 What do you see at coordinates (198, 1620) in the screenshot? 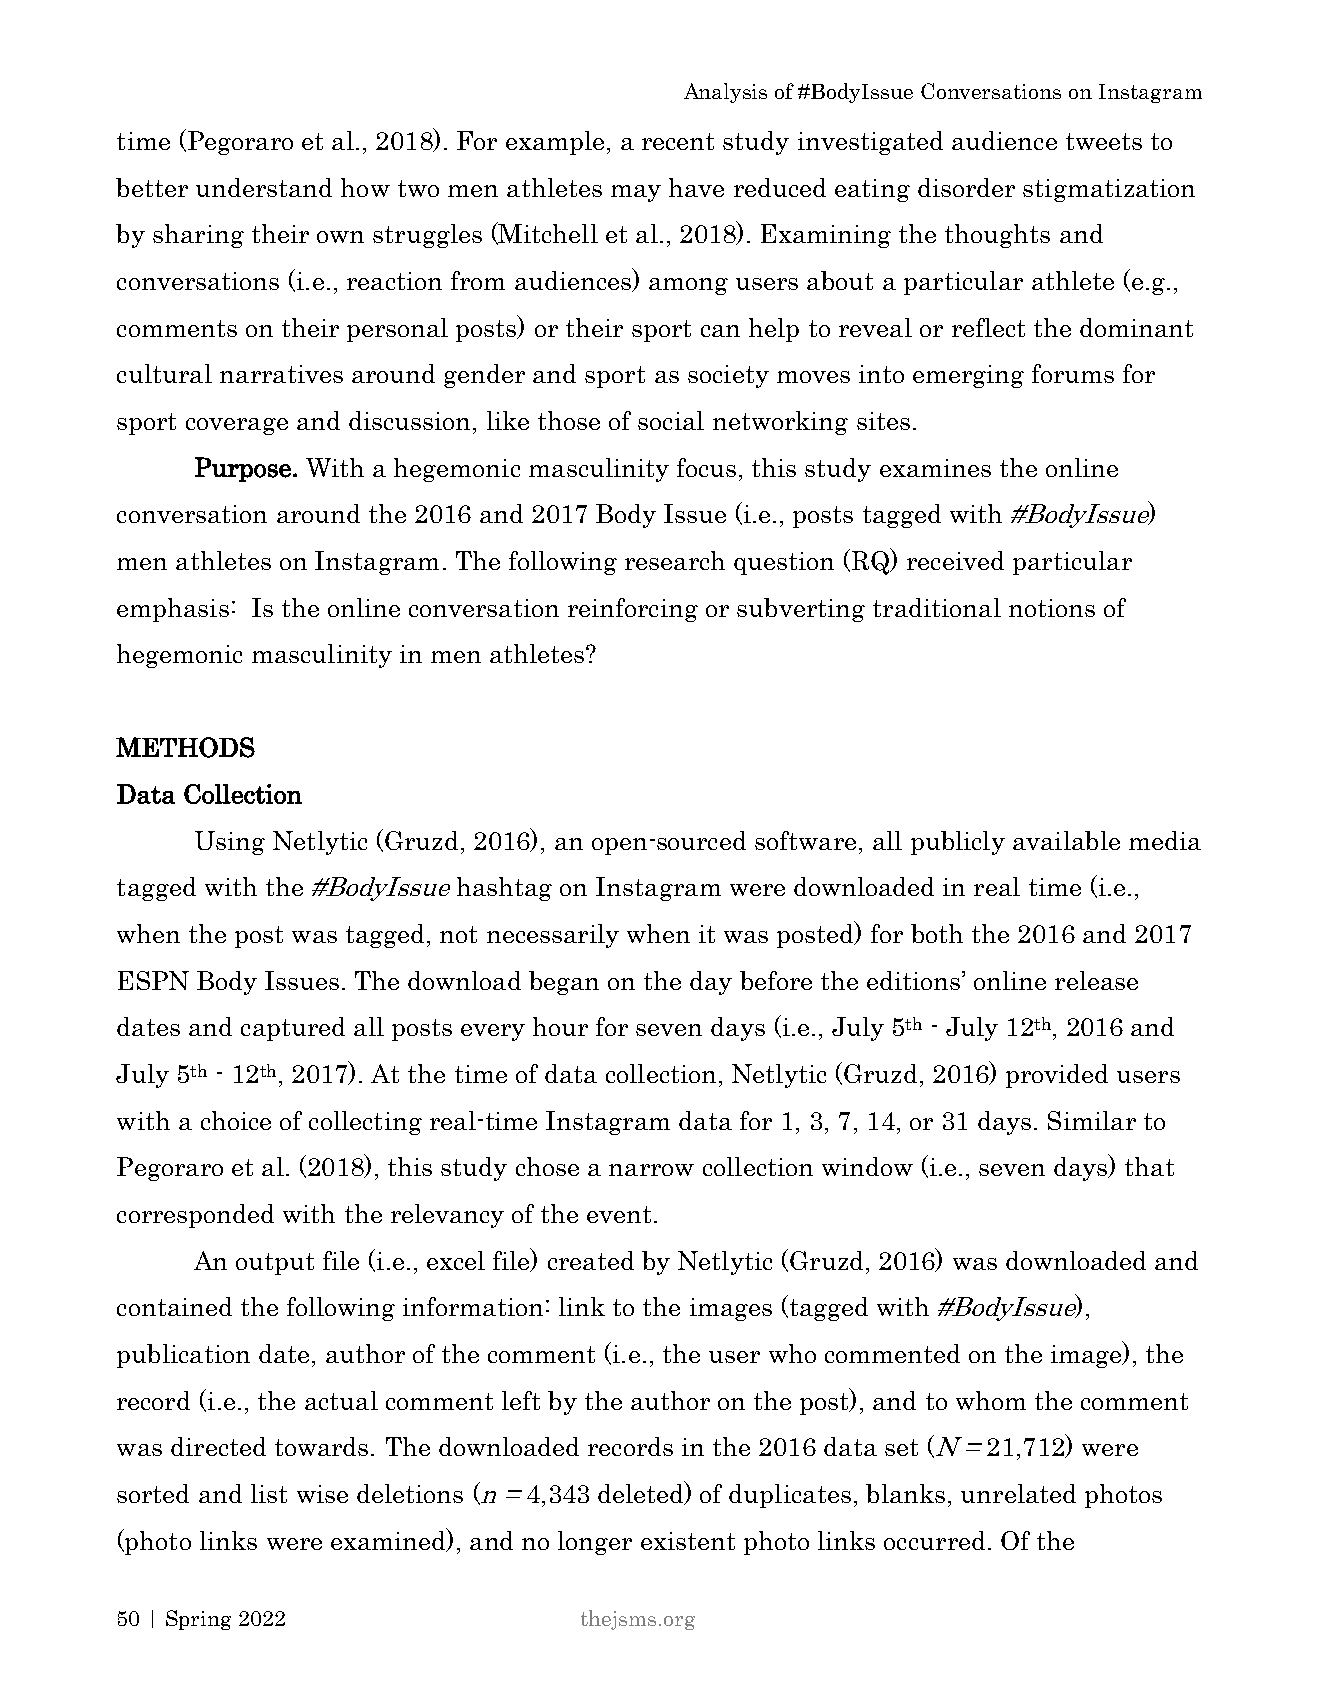
I see `Spring` at bounding box center [198, 1620].
